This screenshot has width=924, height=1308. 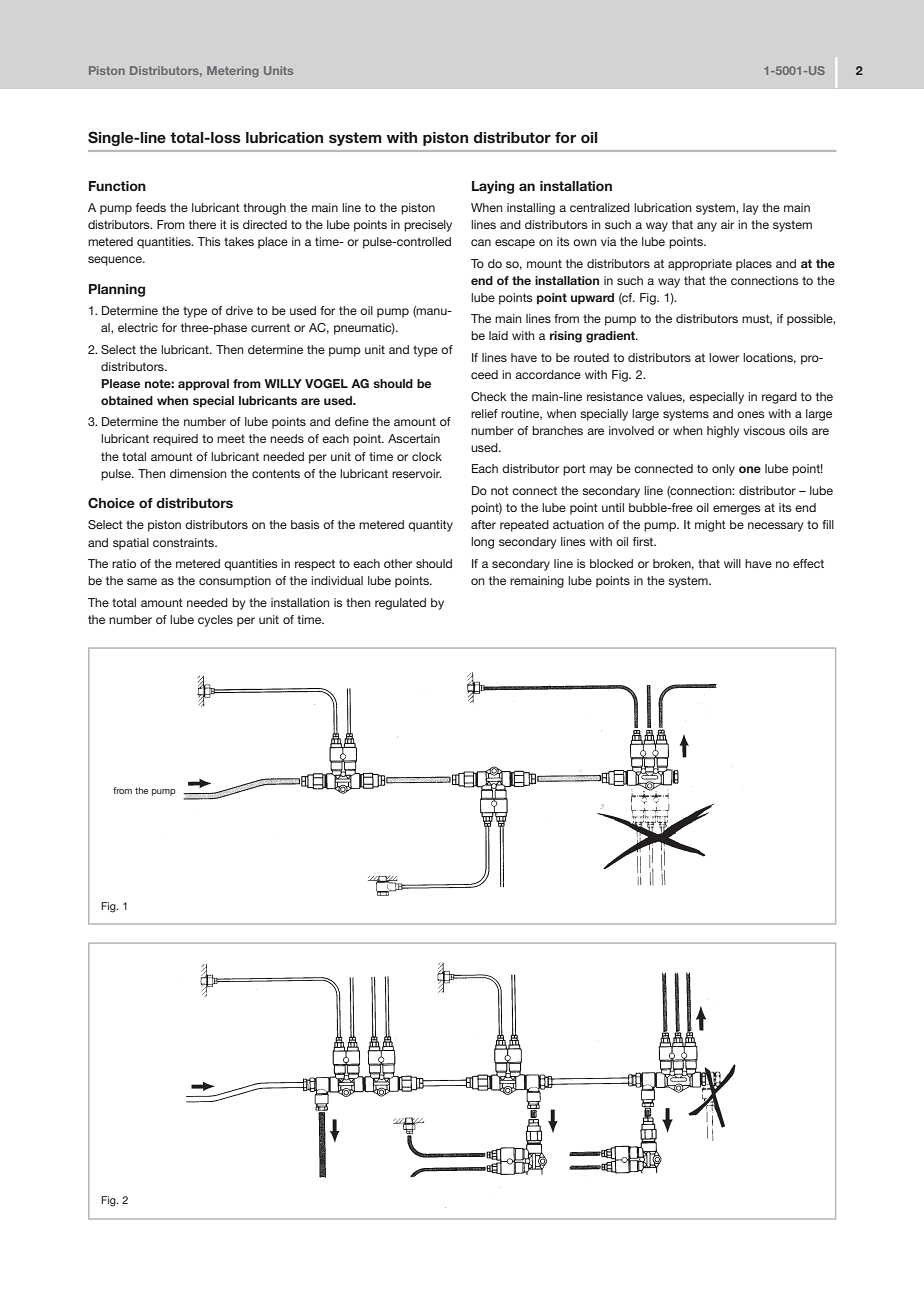 What do you see at coordinates (498, 335) in the screenshot?
I see `laid` at bounding box center [498, 335].
